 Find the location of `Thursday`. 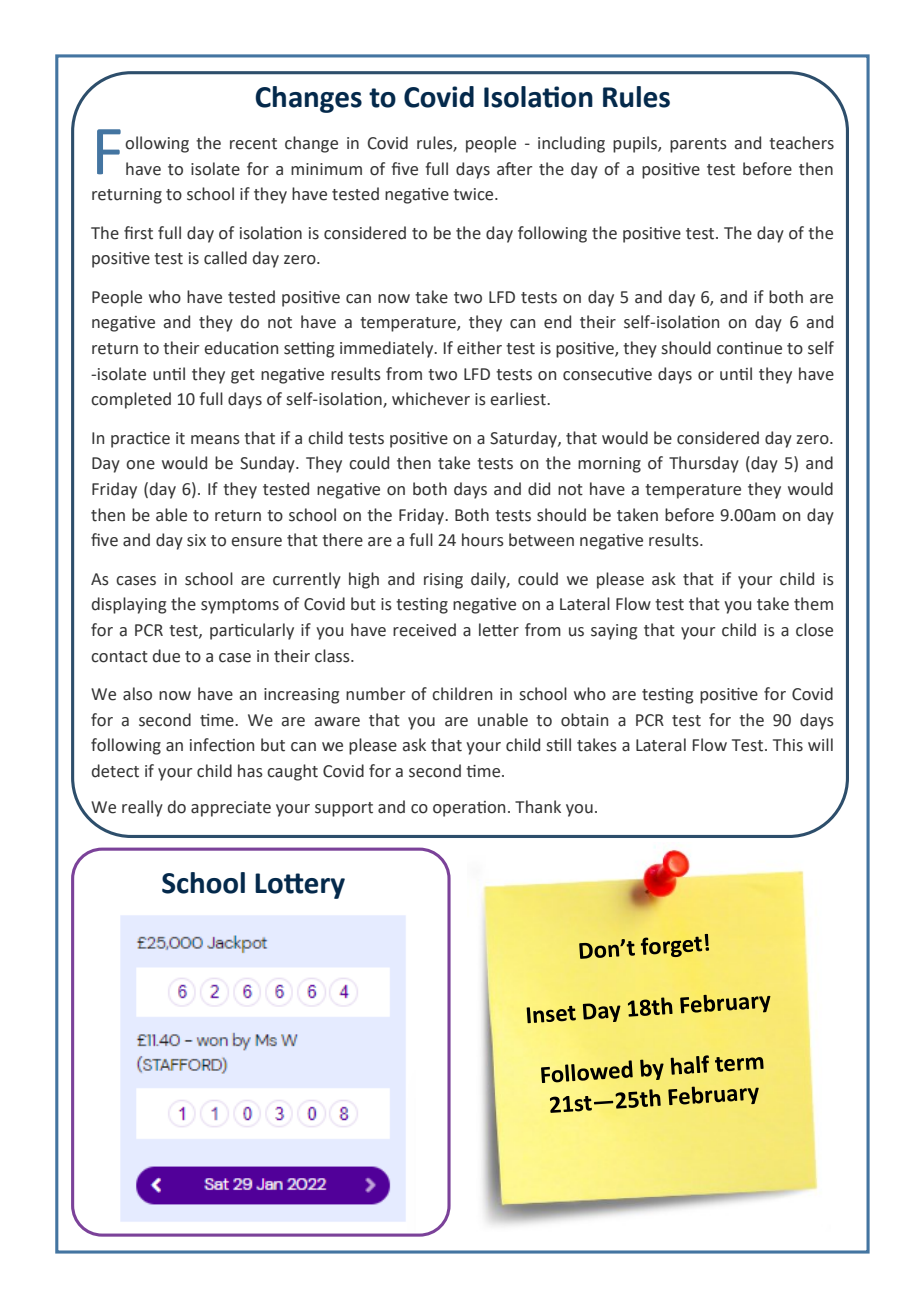

Thursday is located at coordinates (704, 464).
